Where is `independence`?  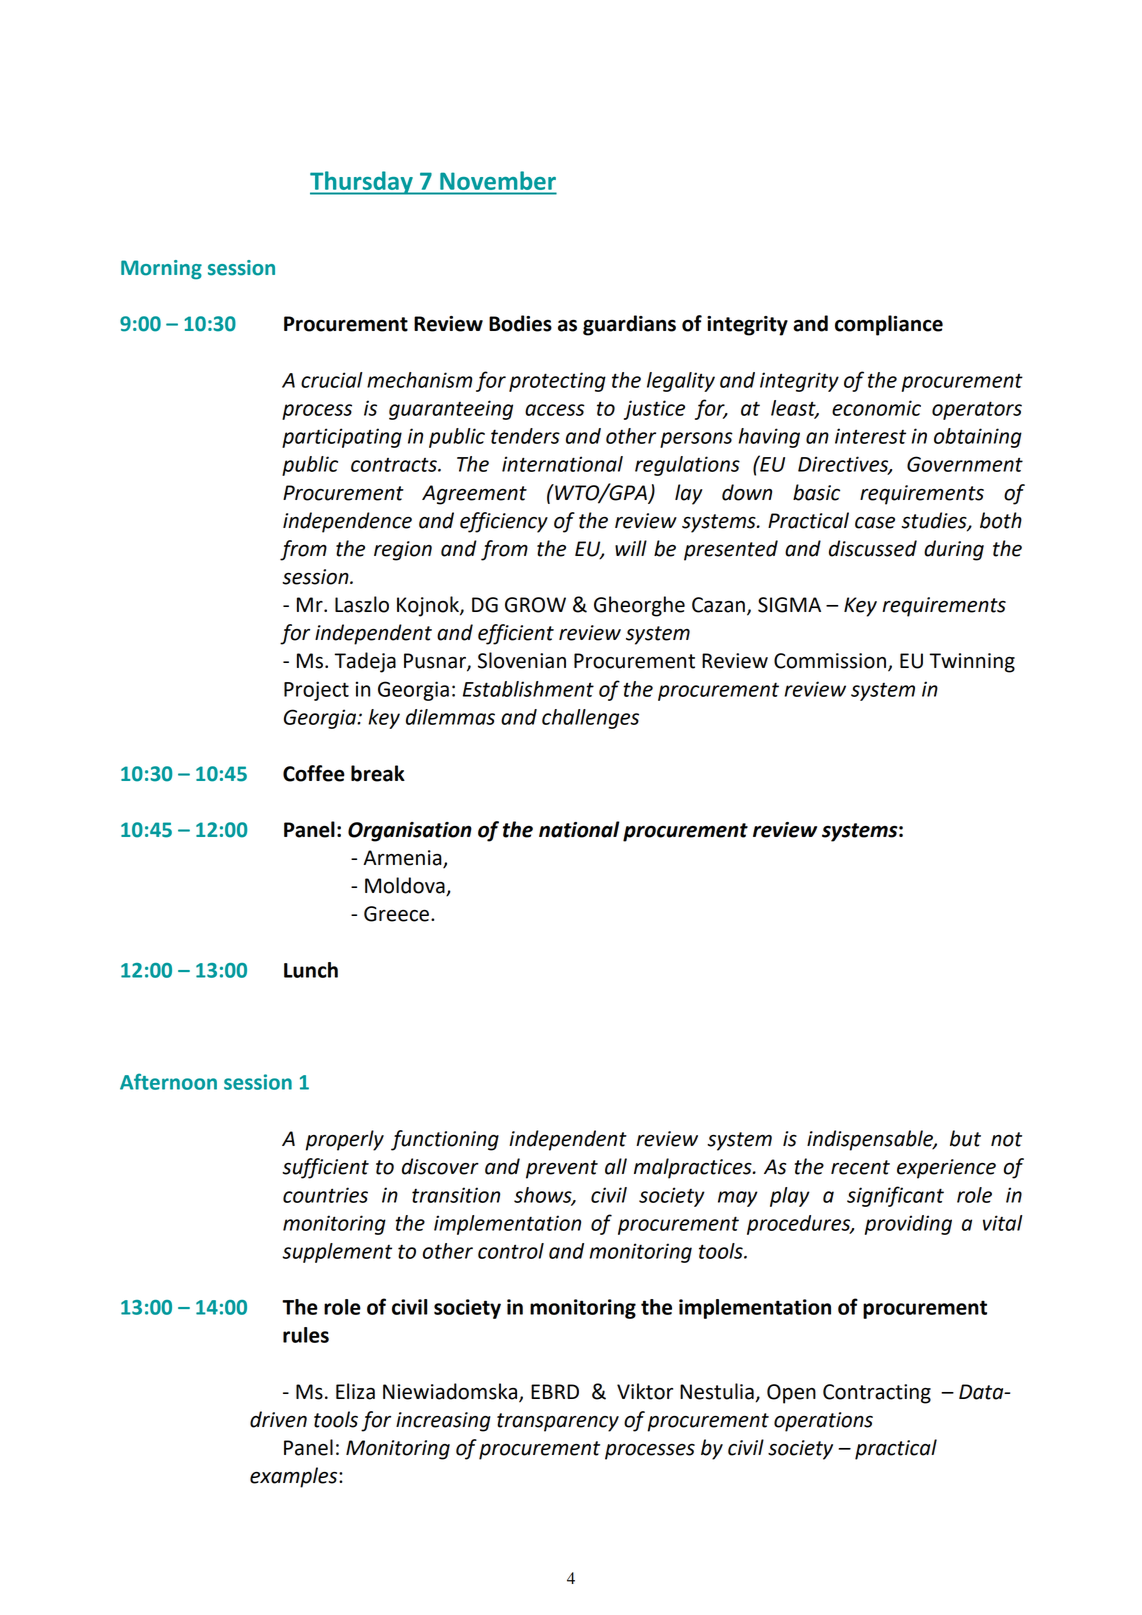 independence is located at coordinates (347, 522).
